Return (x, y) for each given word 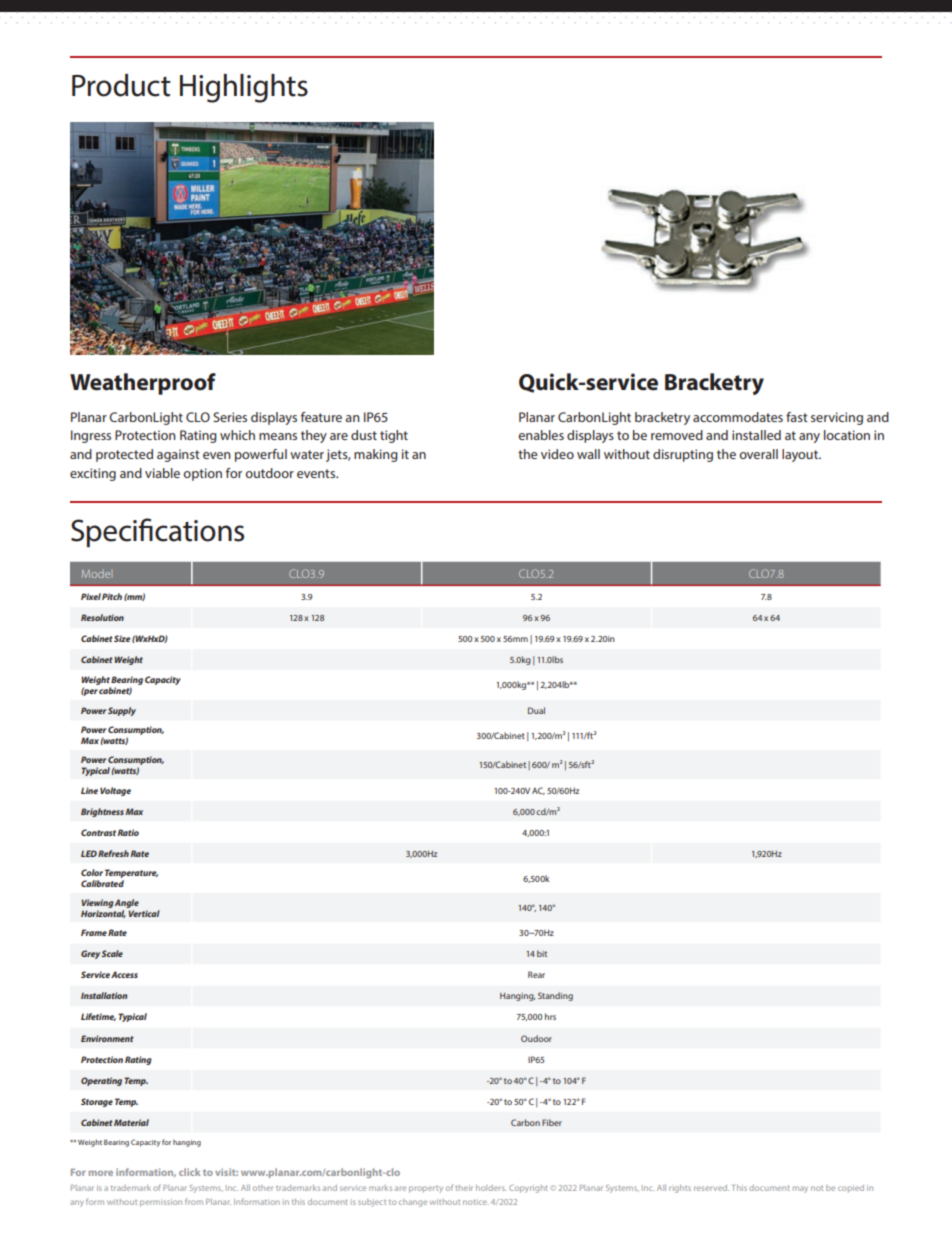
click (189, 1172)
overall (758, 454)
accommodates (738, 417)
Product (121, 85)
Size (122, 638)
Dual (536, 710)
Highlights (244, 88)
